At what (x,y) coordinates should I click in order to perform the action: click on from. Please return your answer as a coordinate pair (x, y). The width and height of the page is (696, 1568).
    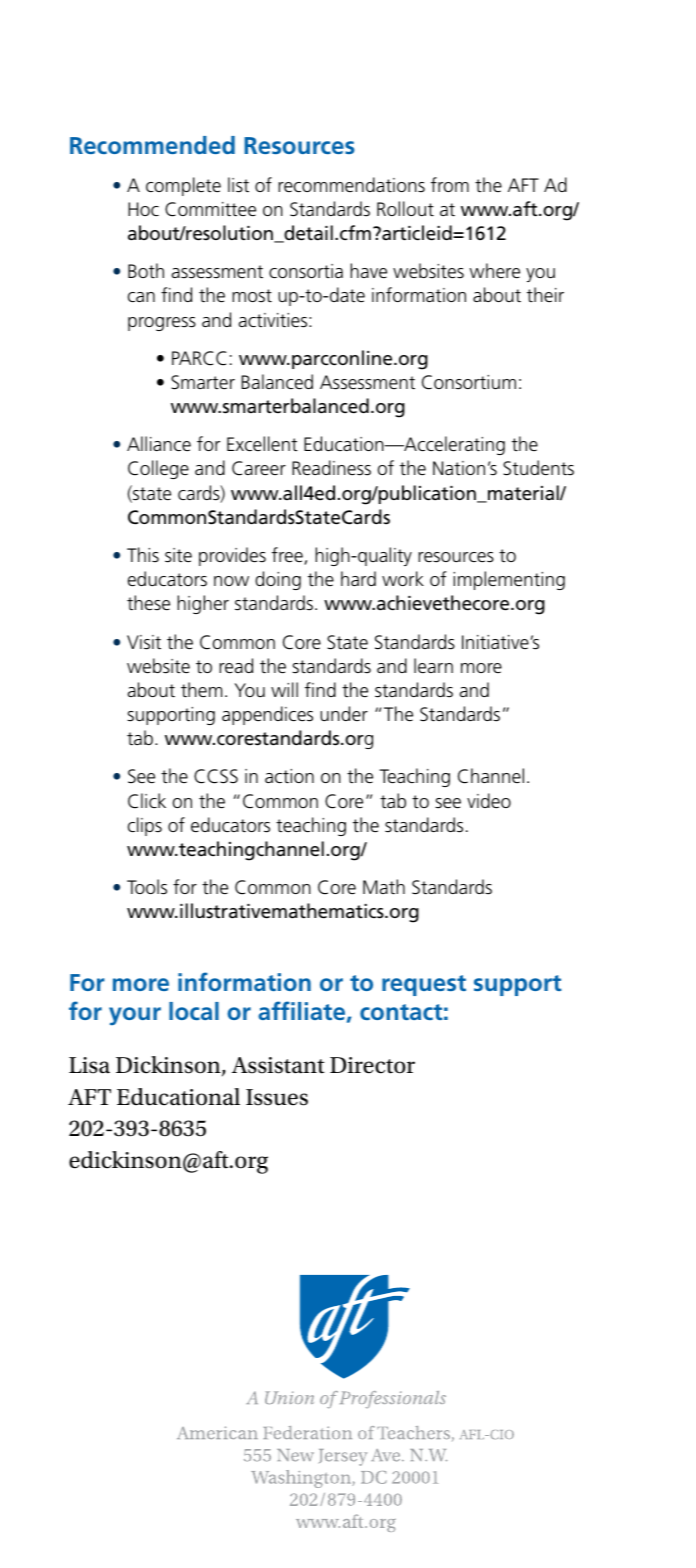
    Looking at the image, I should click on (450, 184).
